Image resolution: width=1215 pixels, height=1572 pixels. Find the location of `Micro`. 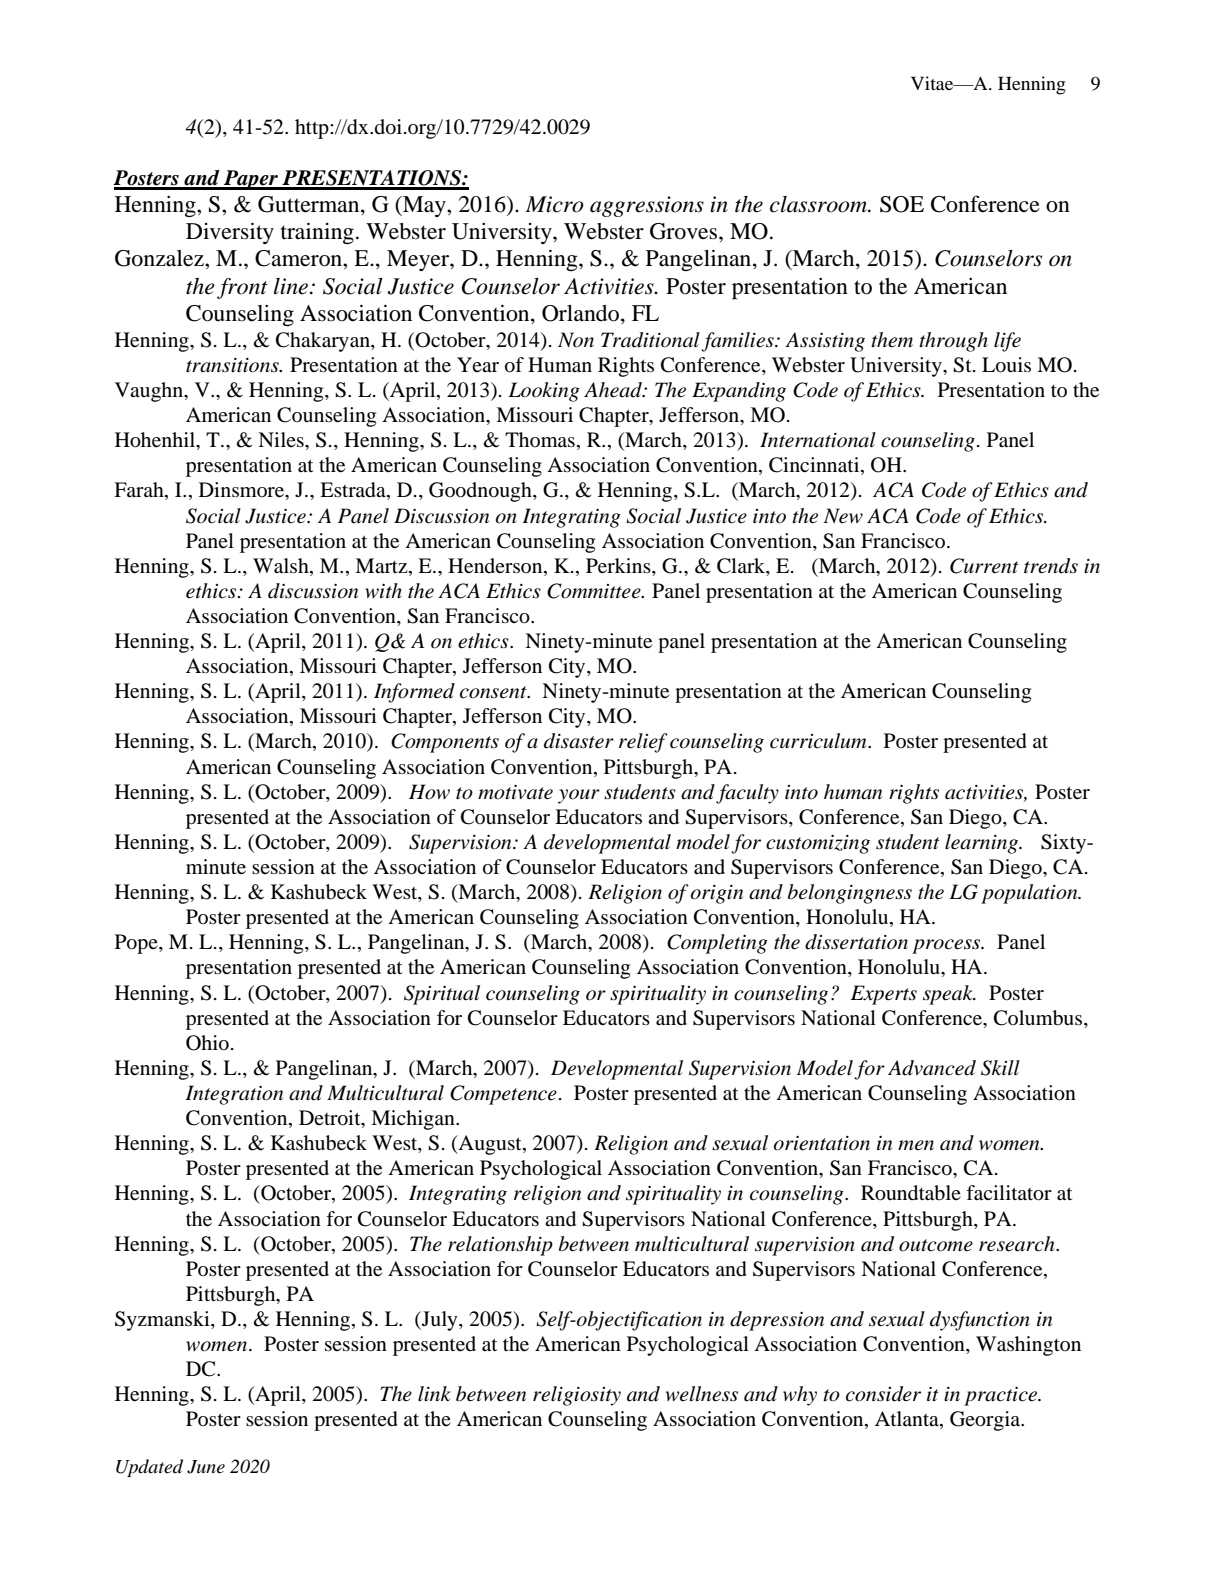

Micro is located at coordinates (554, 204).
